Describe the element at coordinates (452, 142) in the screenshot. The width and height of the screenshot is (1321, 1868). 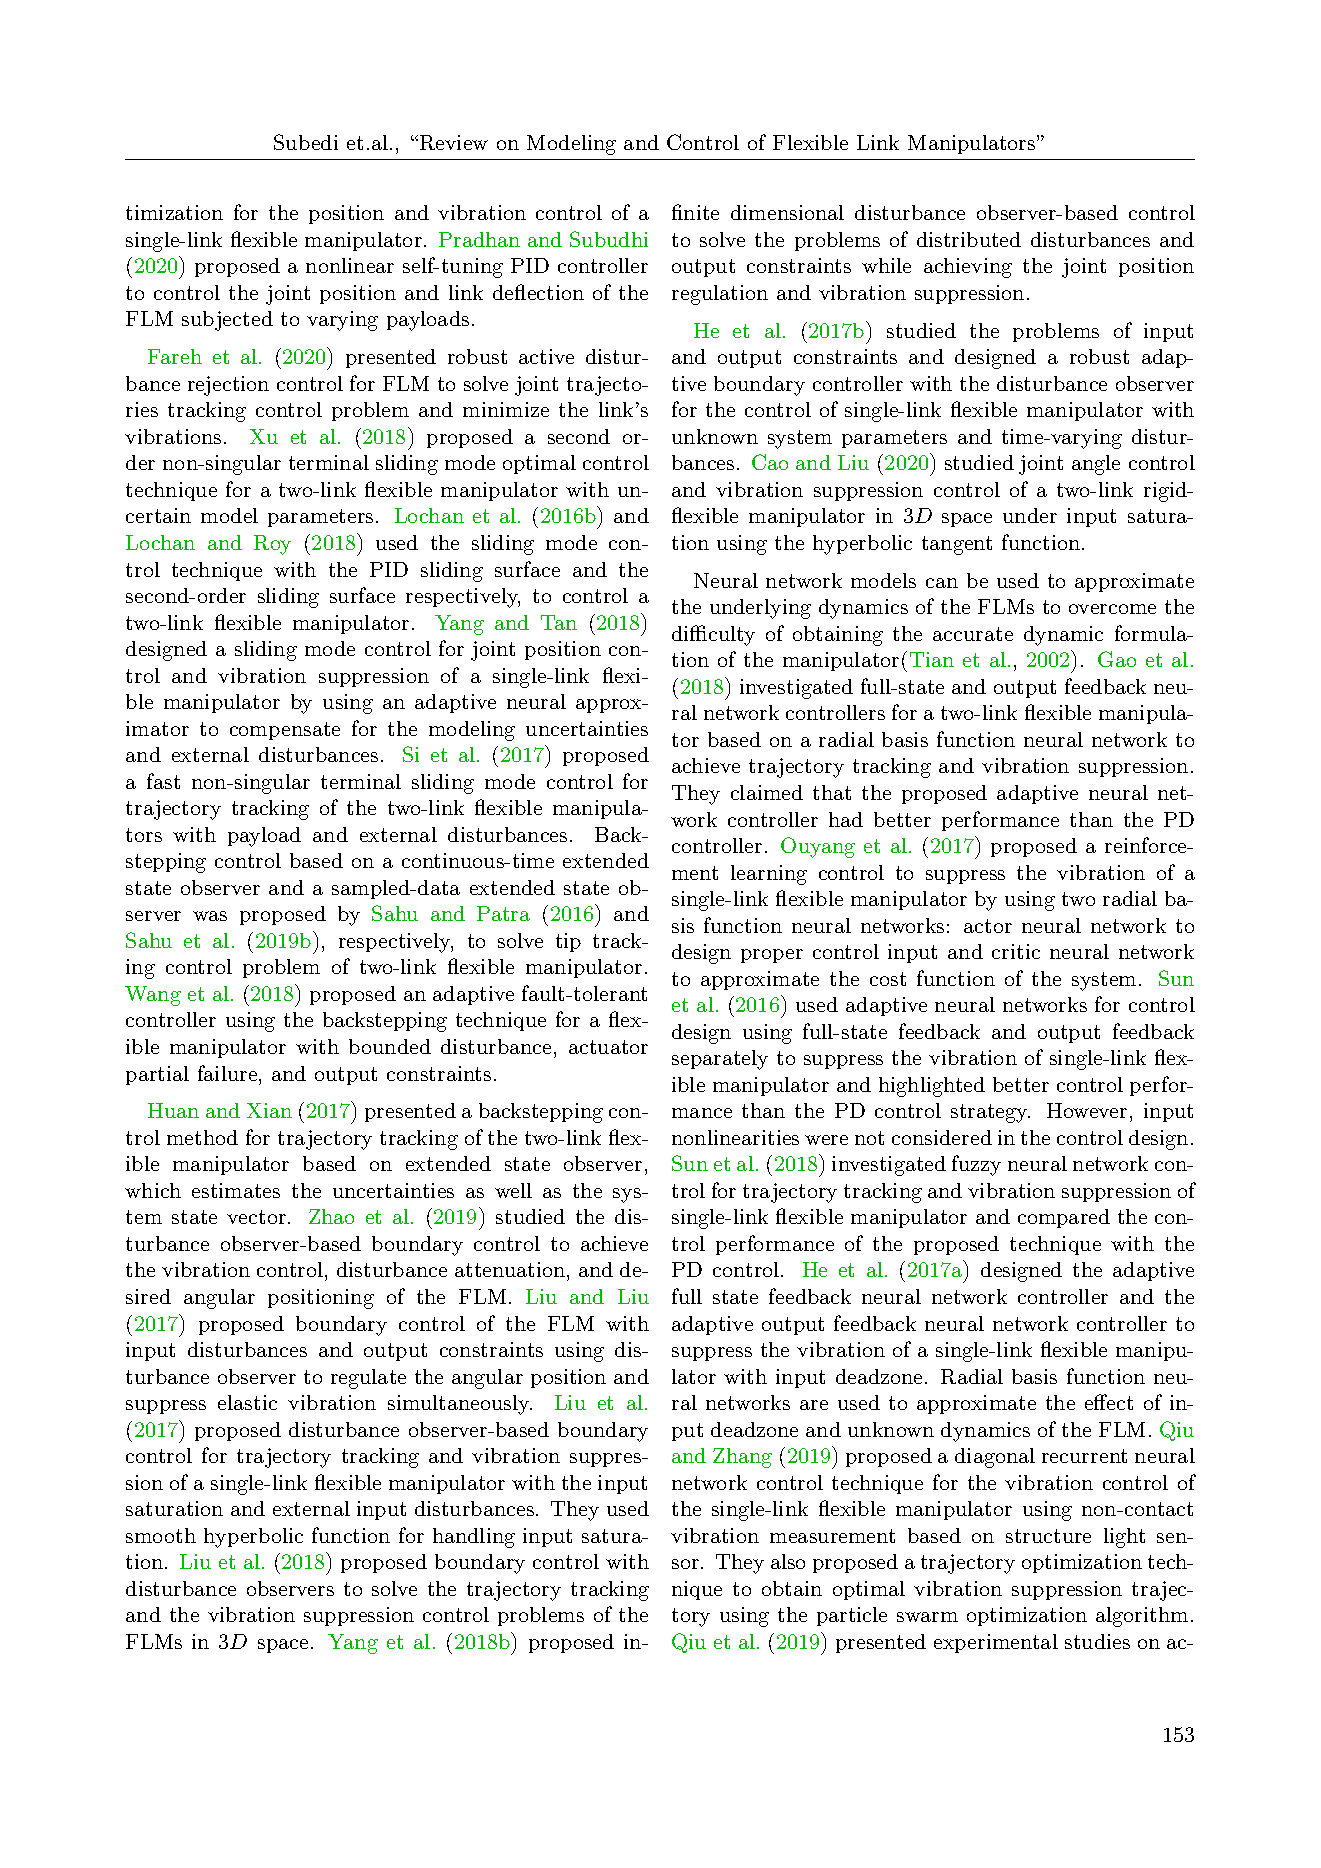
I see `Review` at that location.
